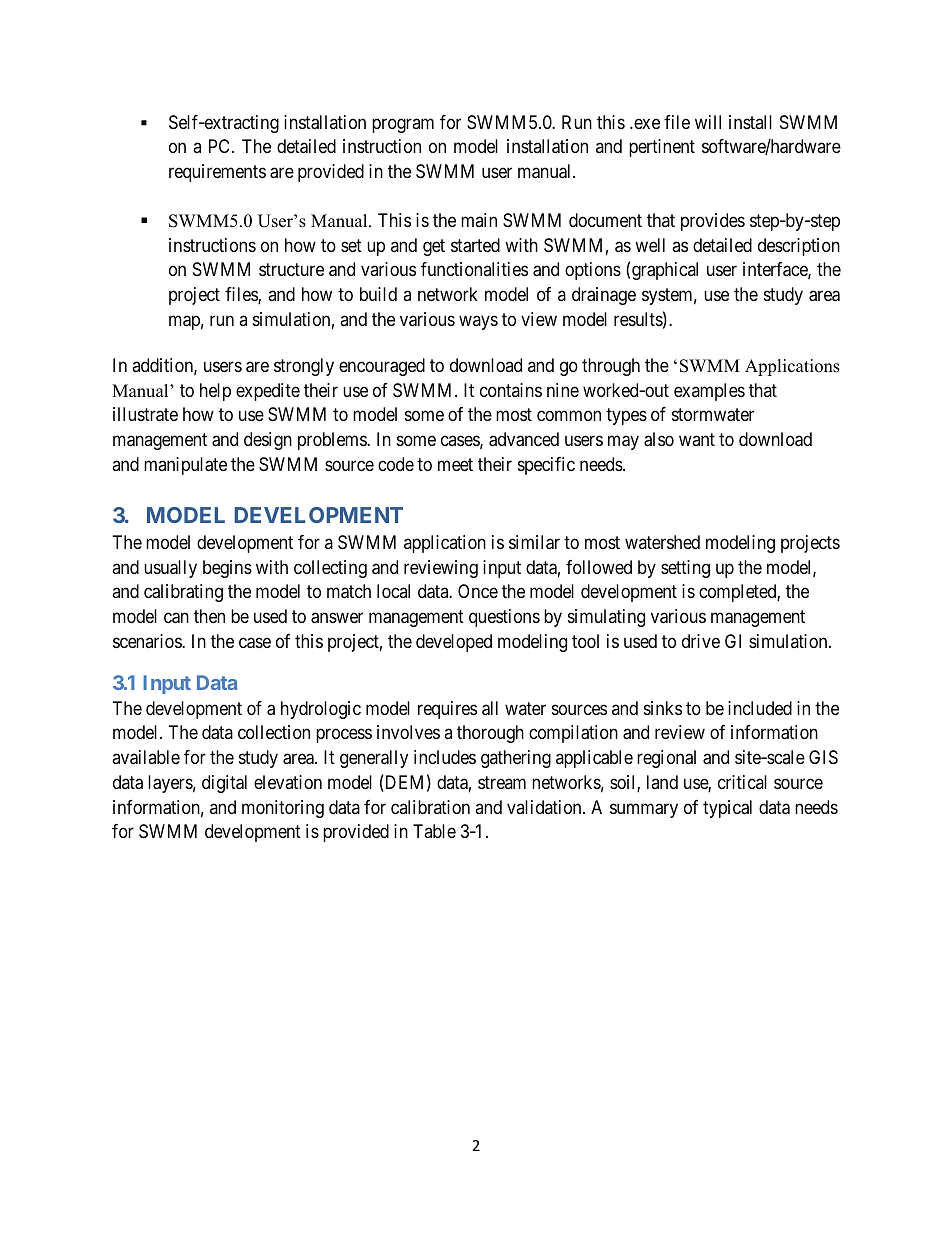 Image resolution: width=952 pixels, height=1233 pixels. I want to click on requirements, so click(217, 173).
